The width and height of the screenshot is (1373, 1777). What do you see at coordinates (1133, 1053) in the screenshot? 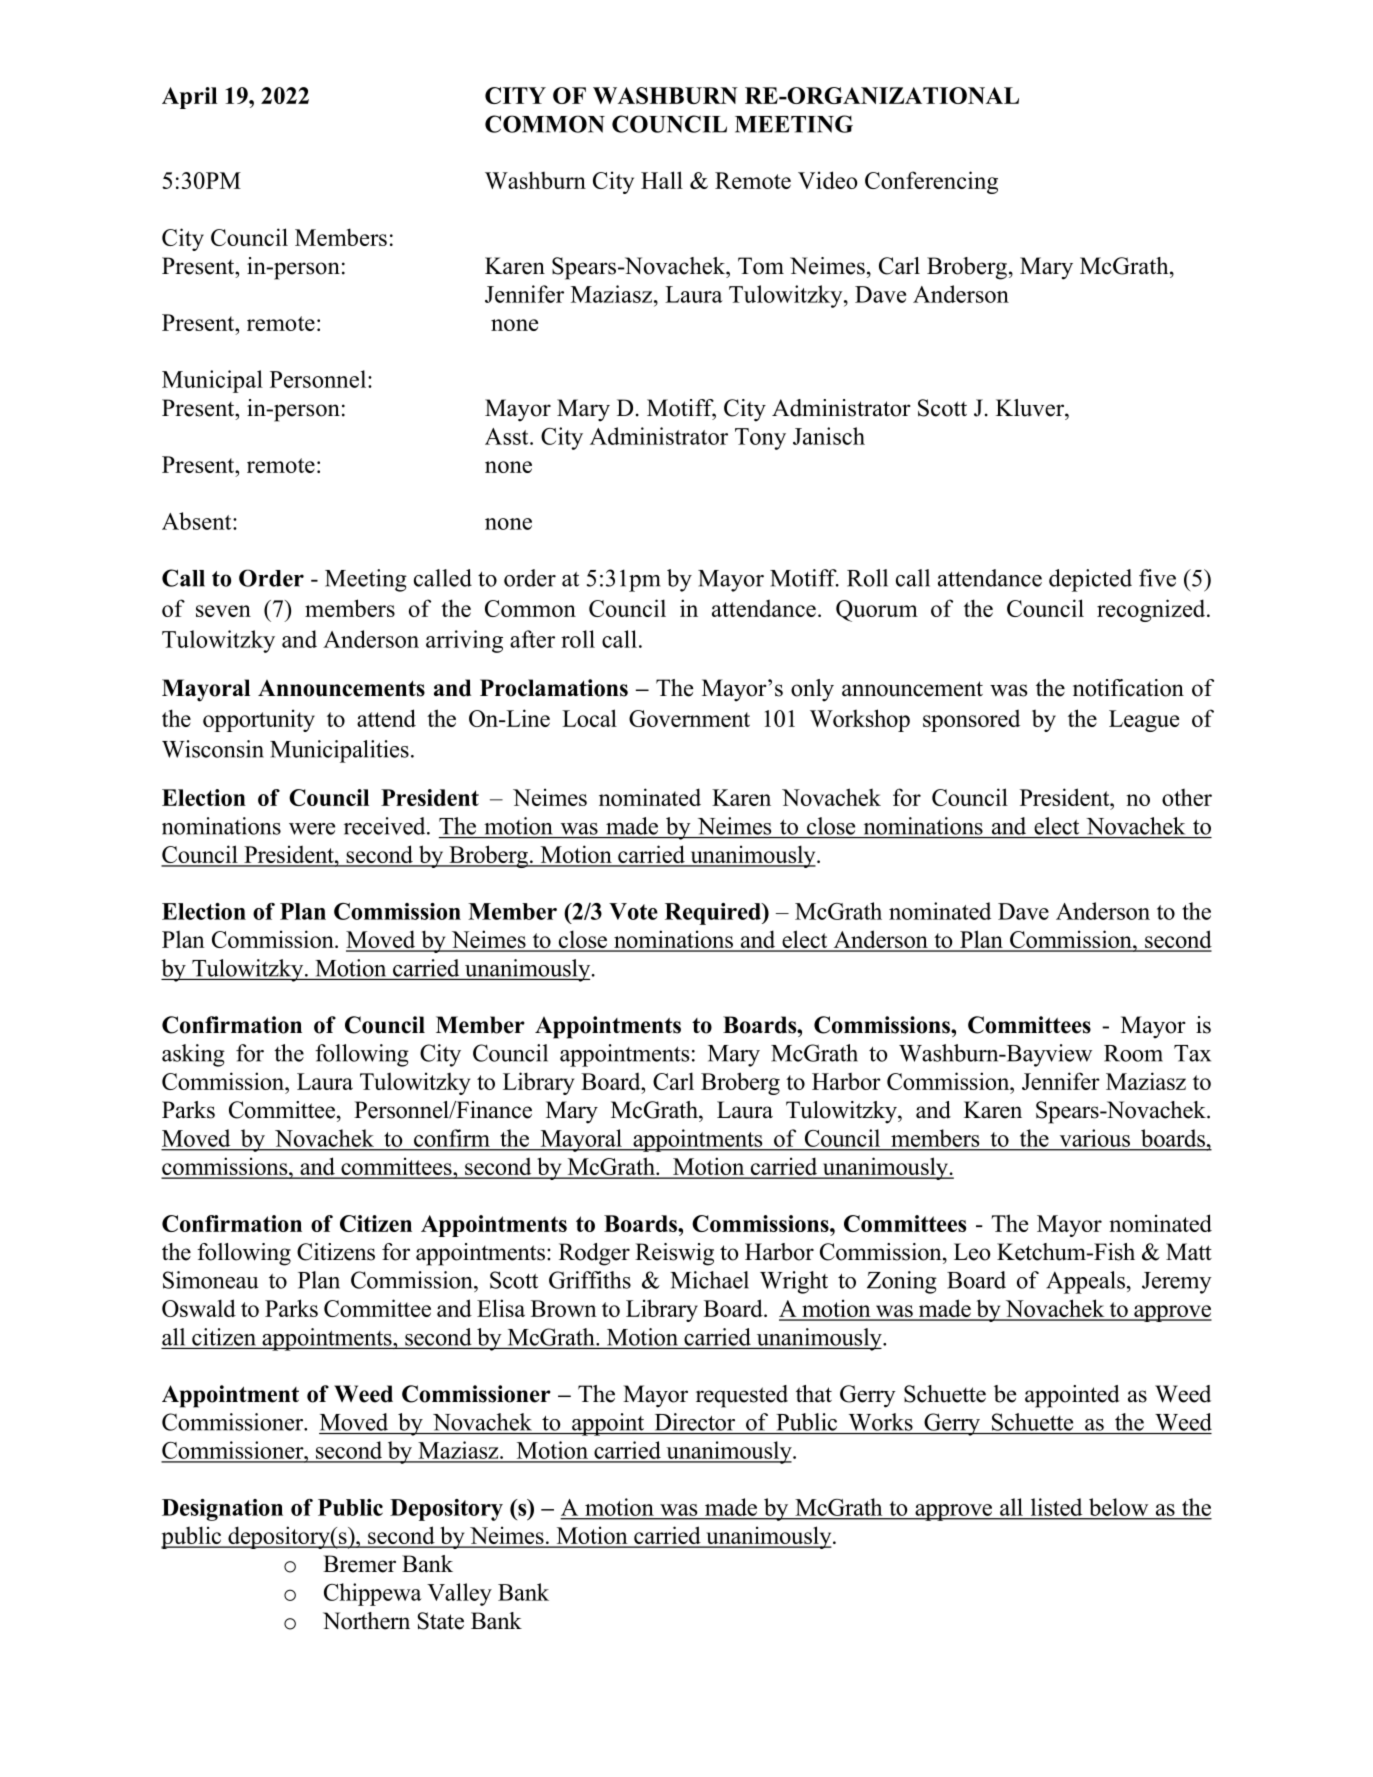
I see `Room` at bounding box center [1133, 1053].
